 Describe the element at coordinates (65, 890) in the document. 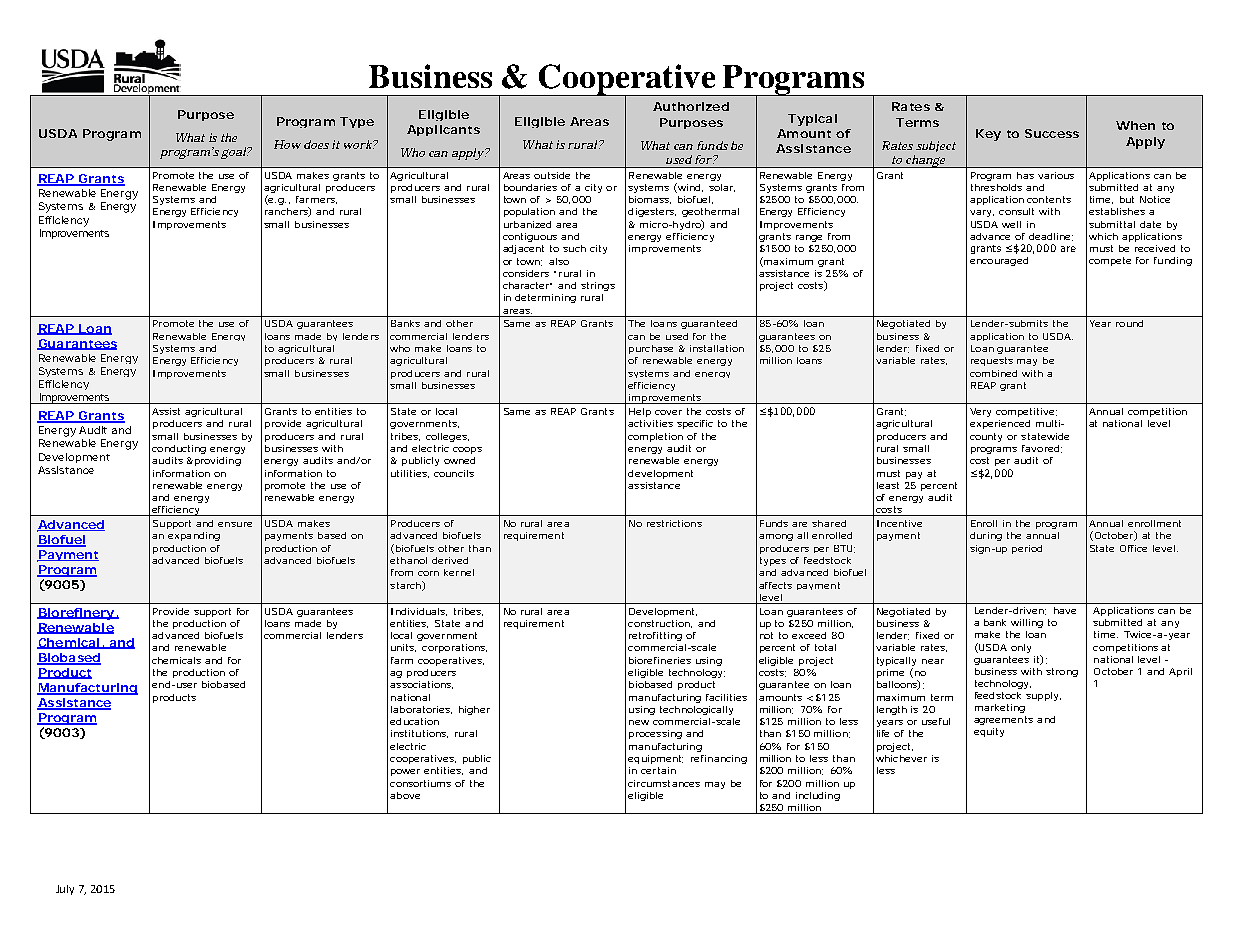

I see `July` at that location.
